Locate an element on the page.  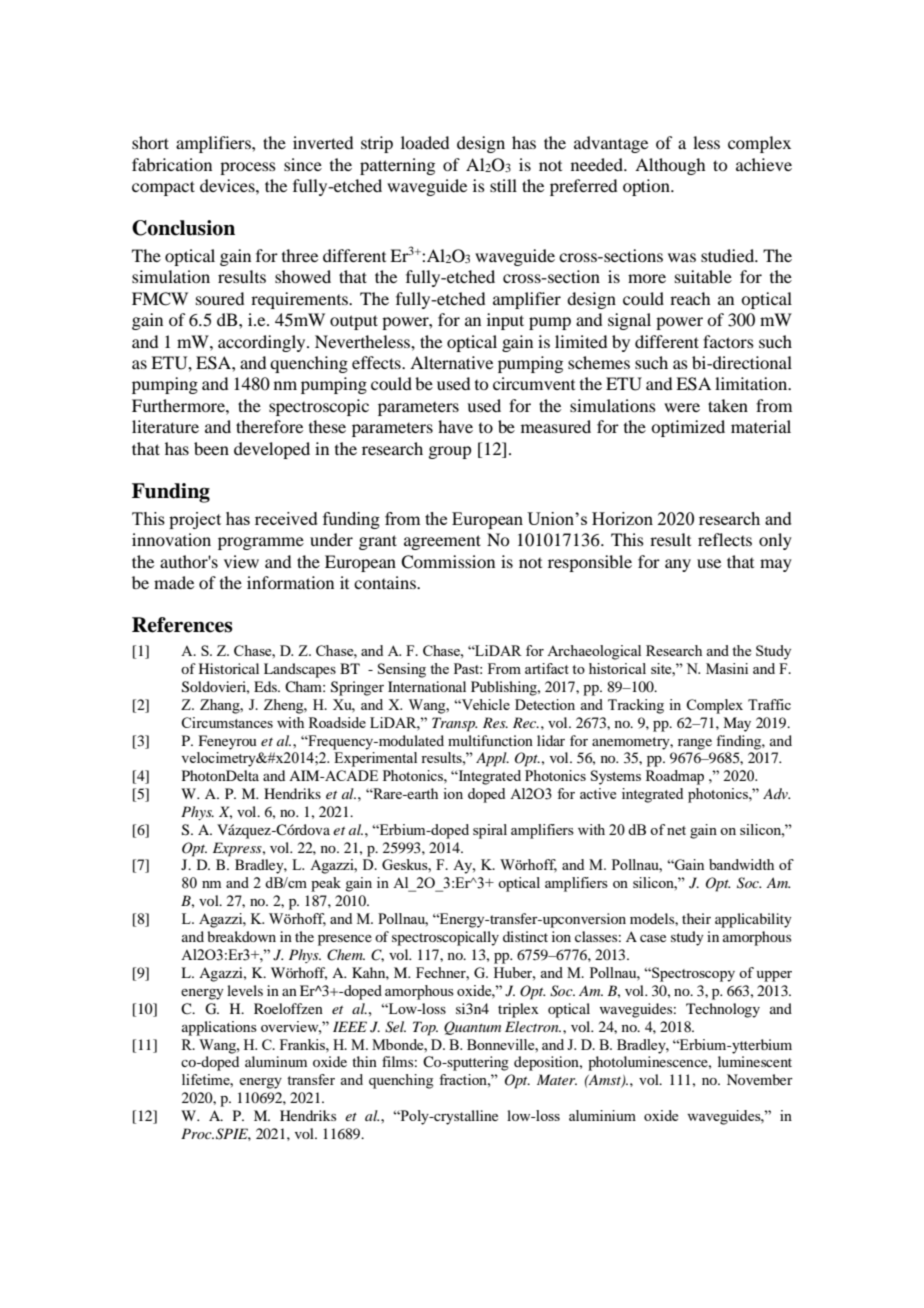
still is located at coordinates (503, 185).
